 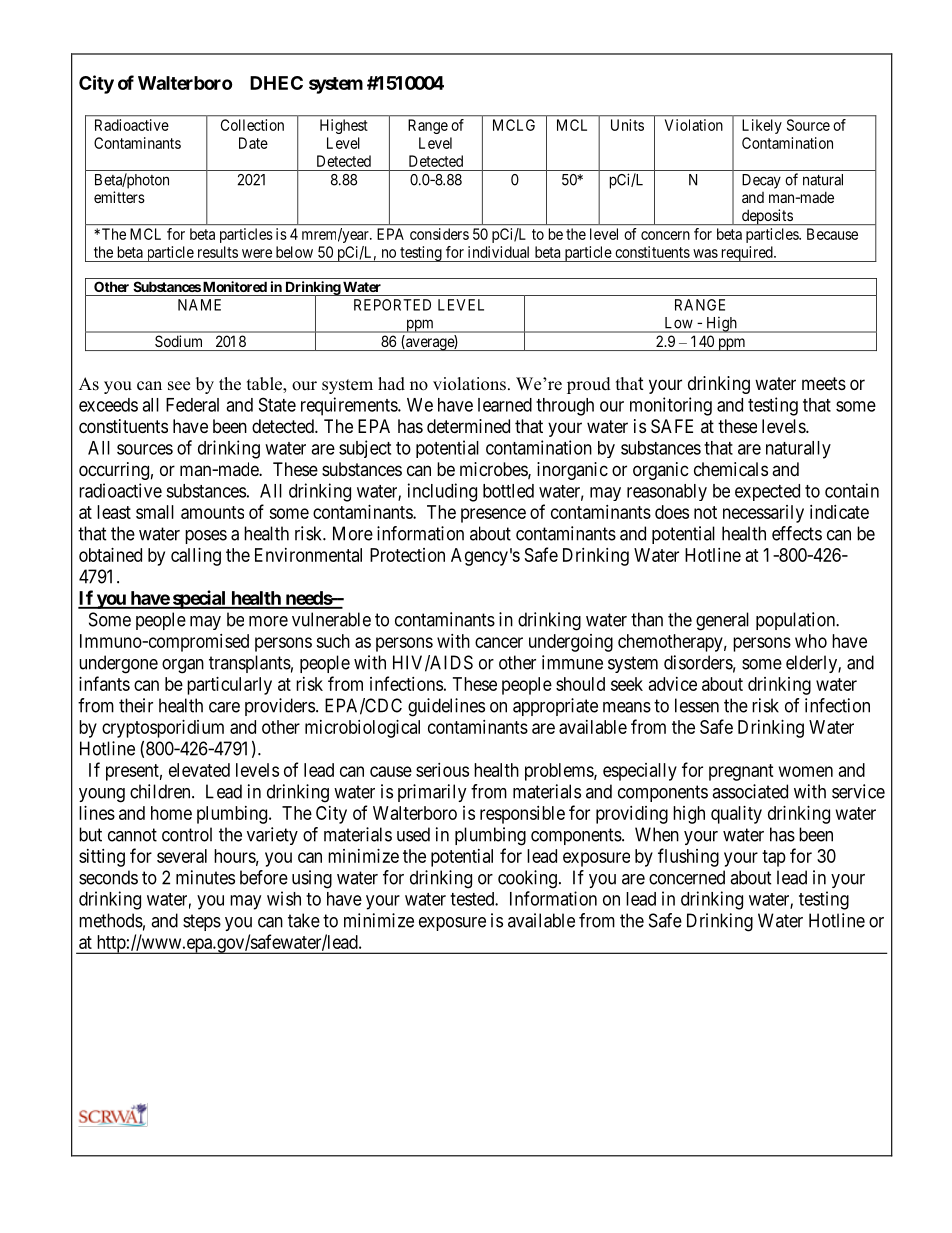 What do you see at coordinates (392, 305) in the screenshot?
I see `REPORTED` at bounding box center [392, 305].
